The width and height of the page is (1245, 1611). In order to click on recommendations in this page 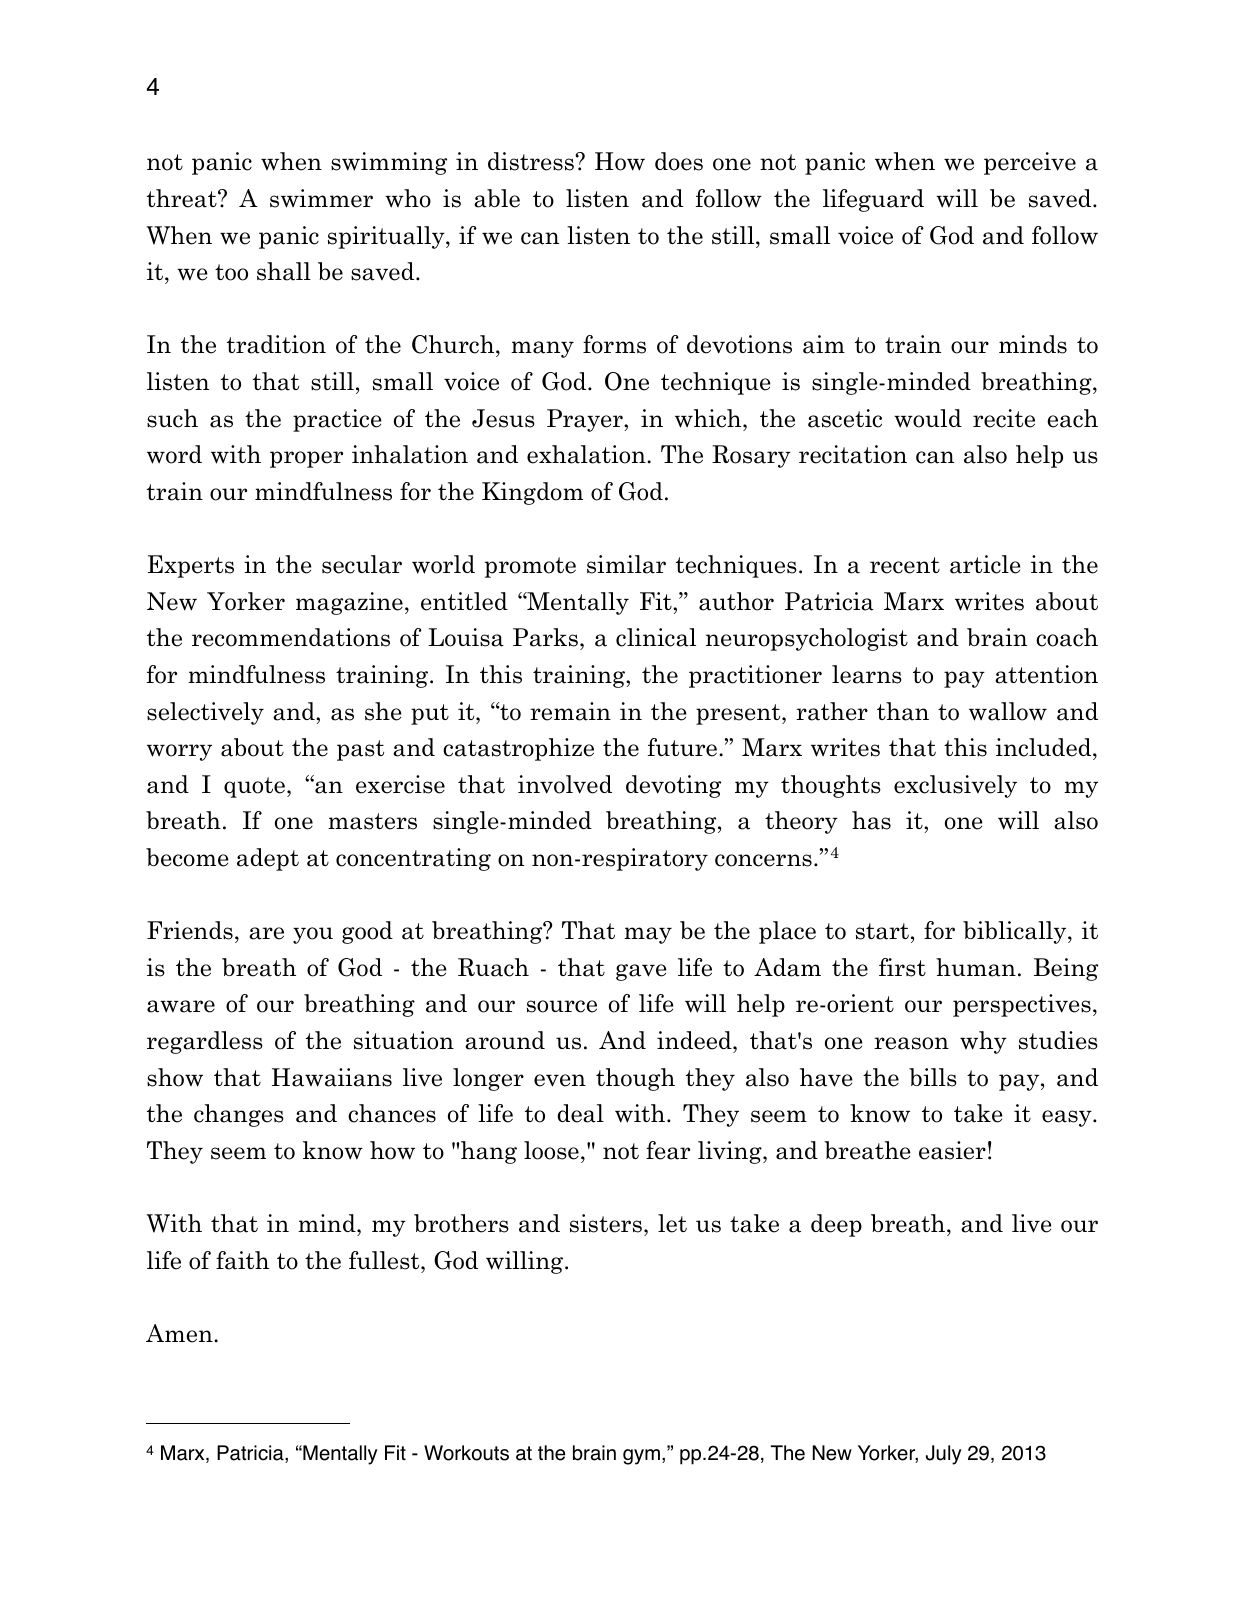, I will do `click(291, 637)`.
